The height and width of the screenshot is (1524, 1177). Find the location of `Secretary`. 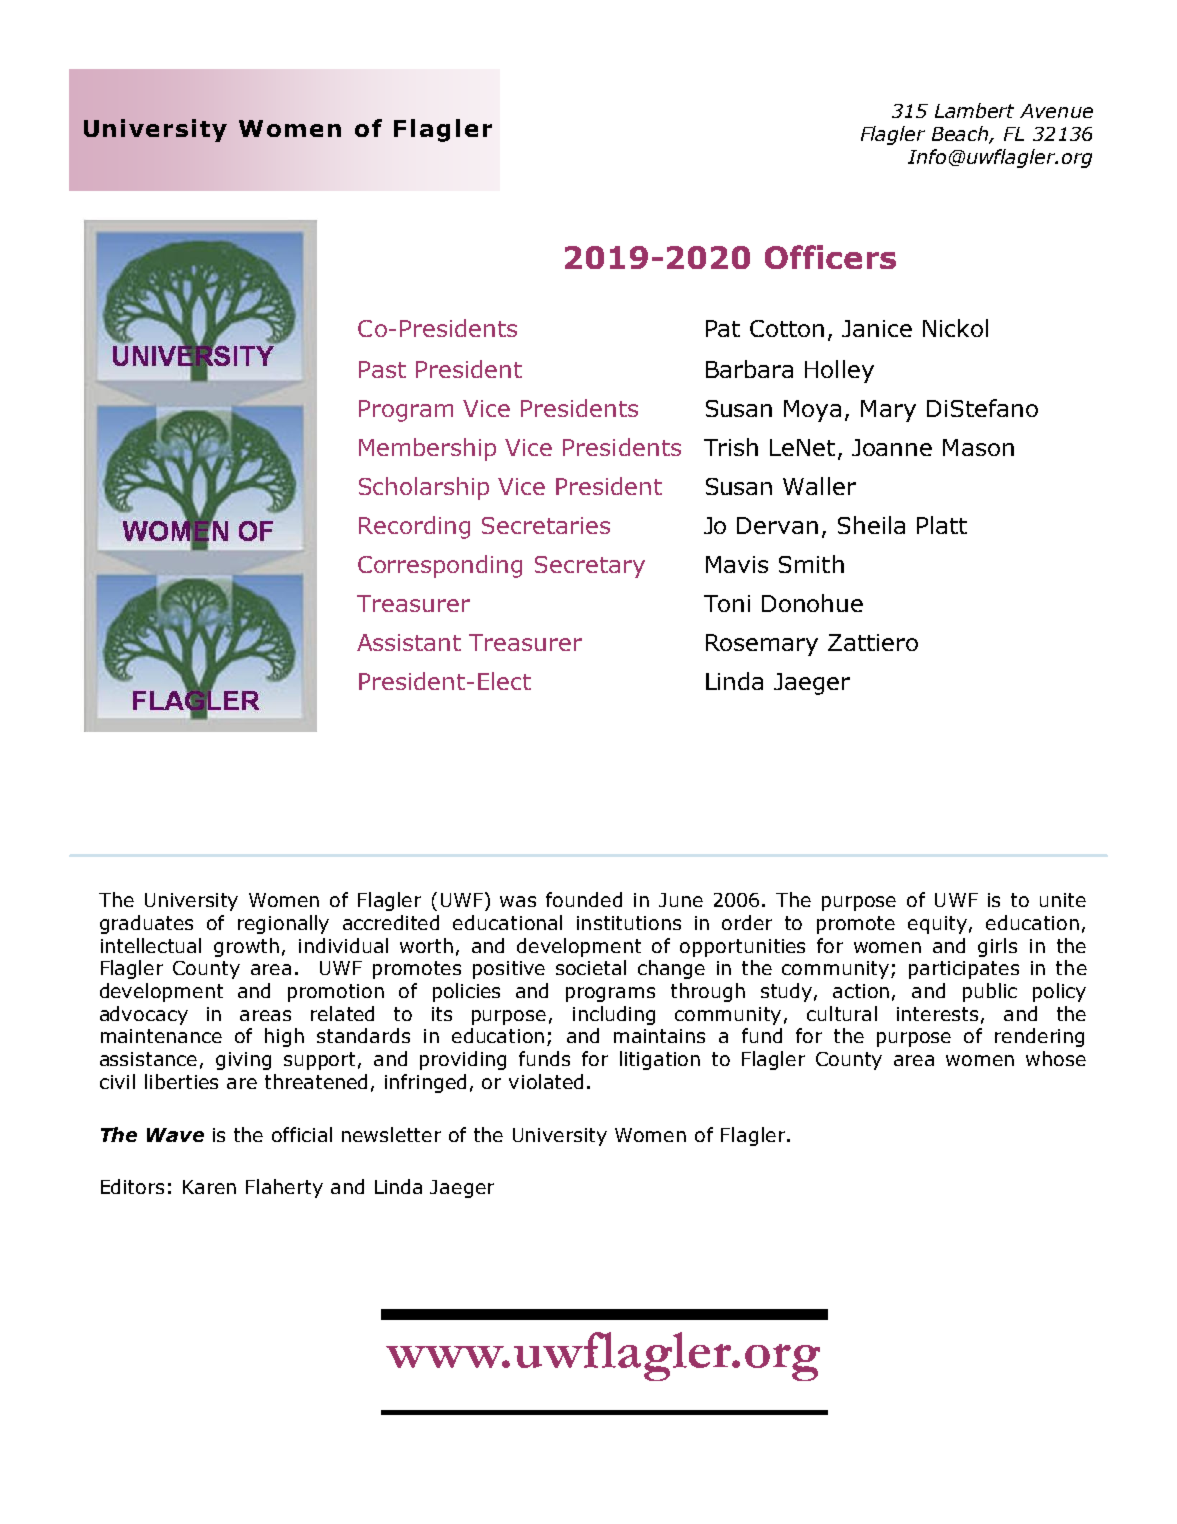

Secretary is located at coordinates (590, 567).
